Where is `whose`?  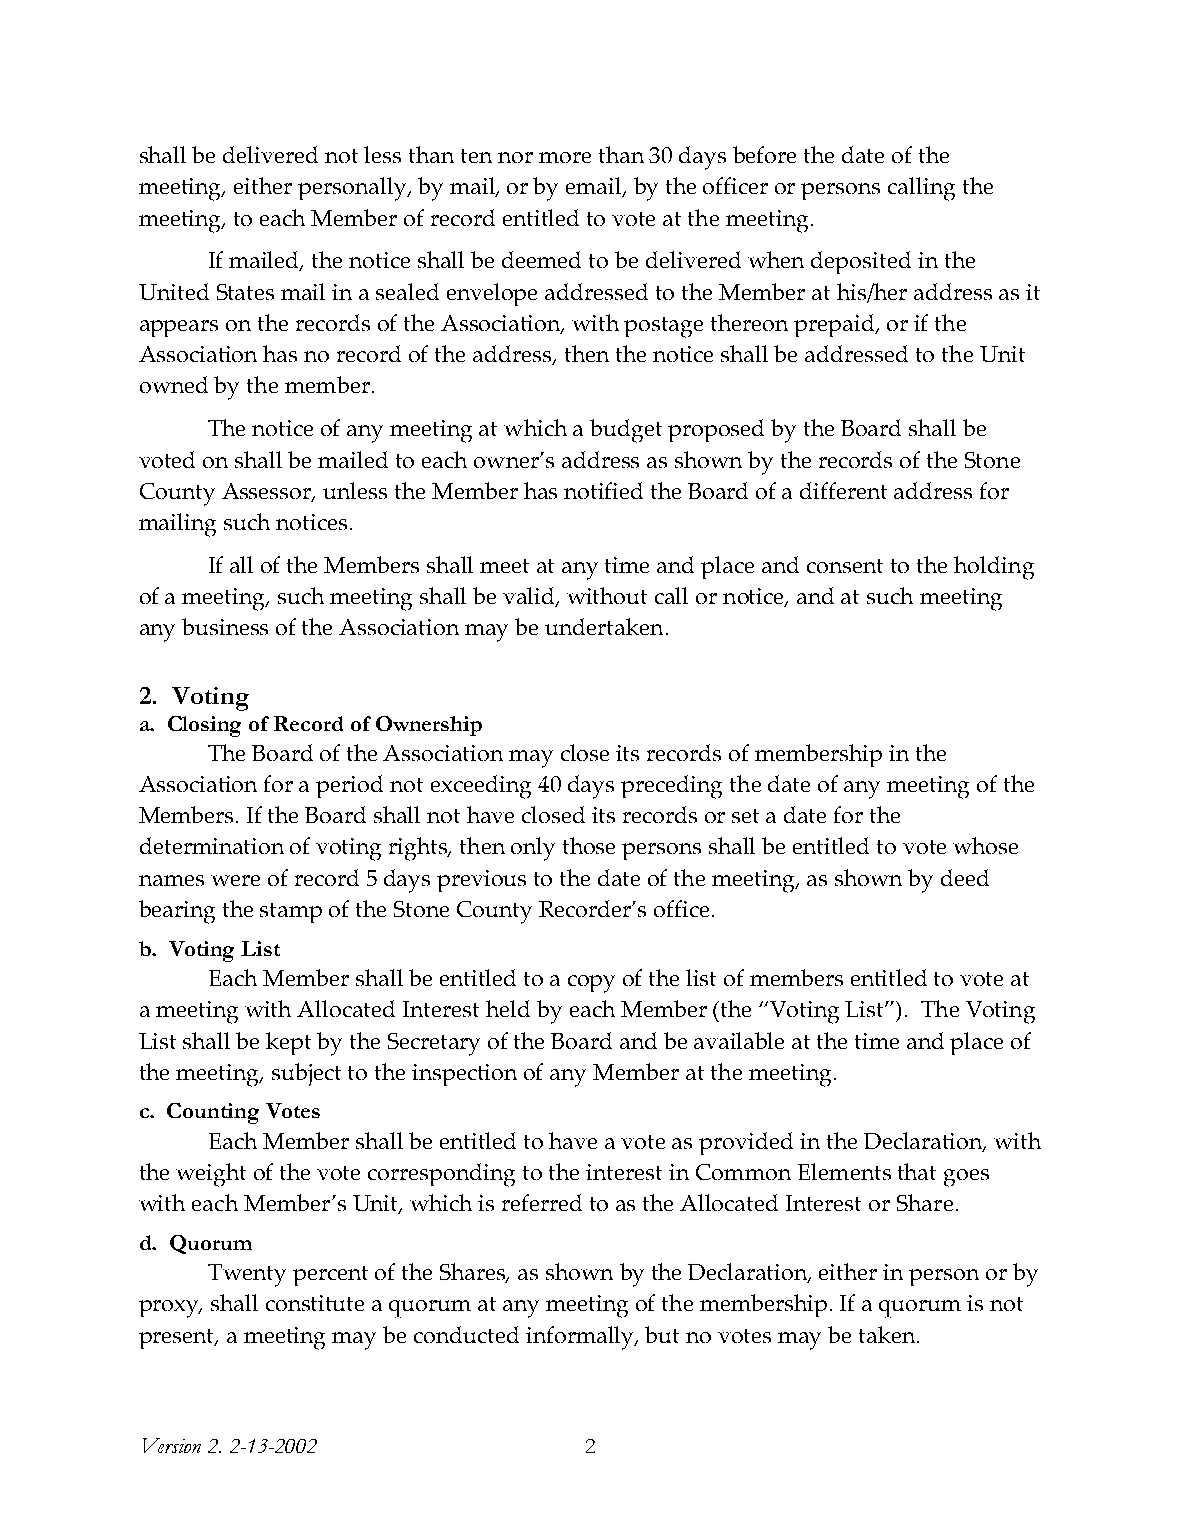
whose is located at coordinates (985, 845).
